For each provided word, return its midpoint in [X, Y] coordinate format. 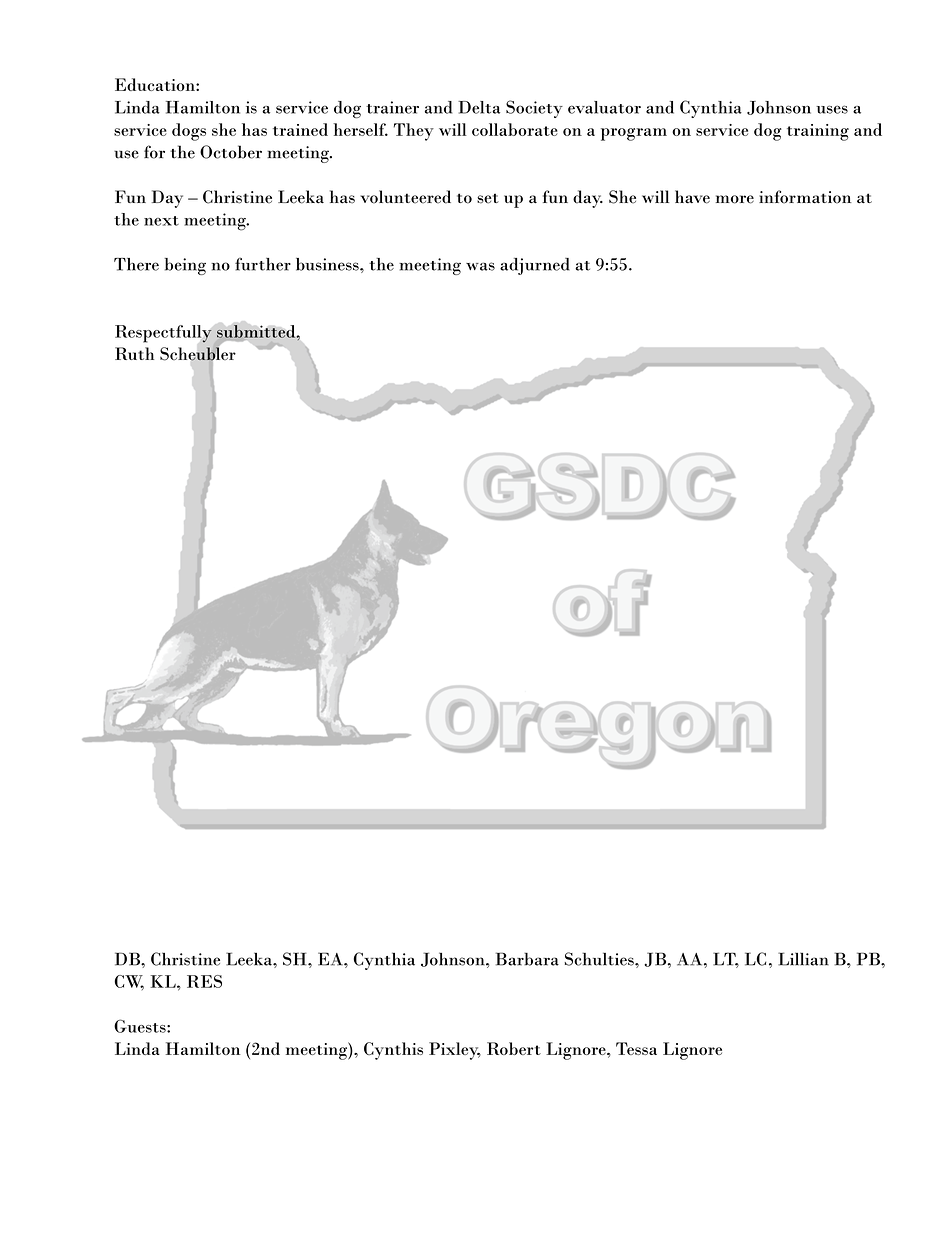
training [818, 132]
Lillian [803, 959]
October [231, 152]
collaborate [515, 129]
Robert [514, 1048]
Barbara [527, 959]
